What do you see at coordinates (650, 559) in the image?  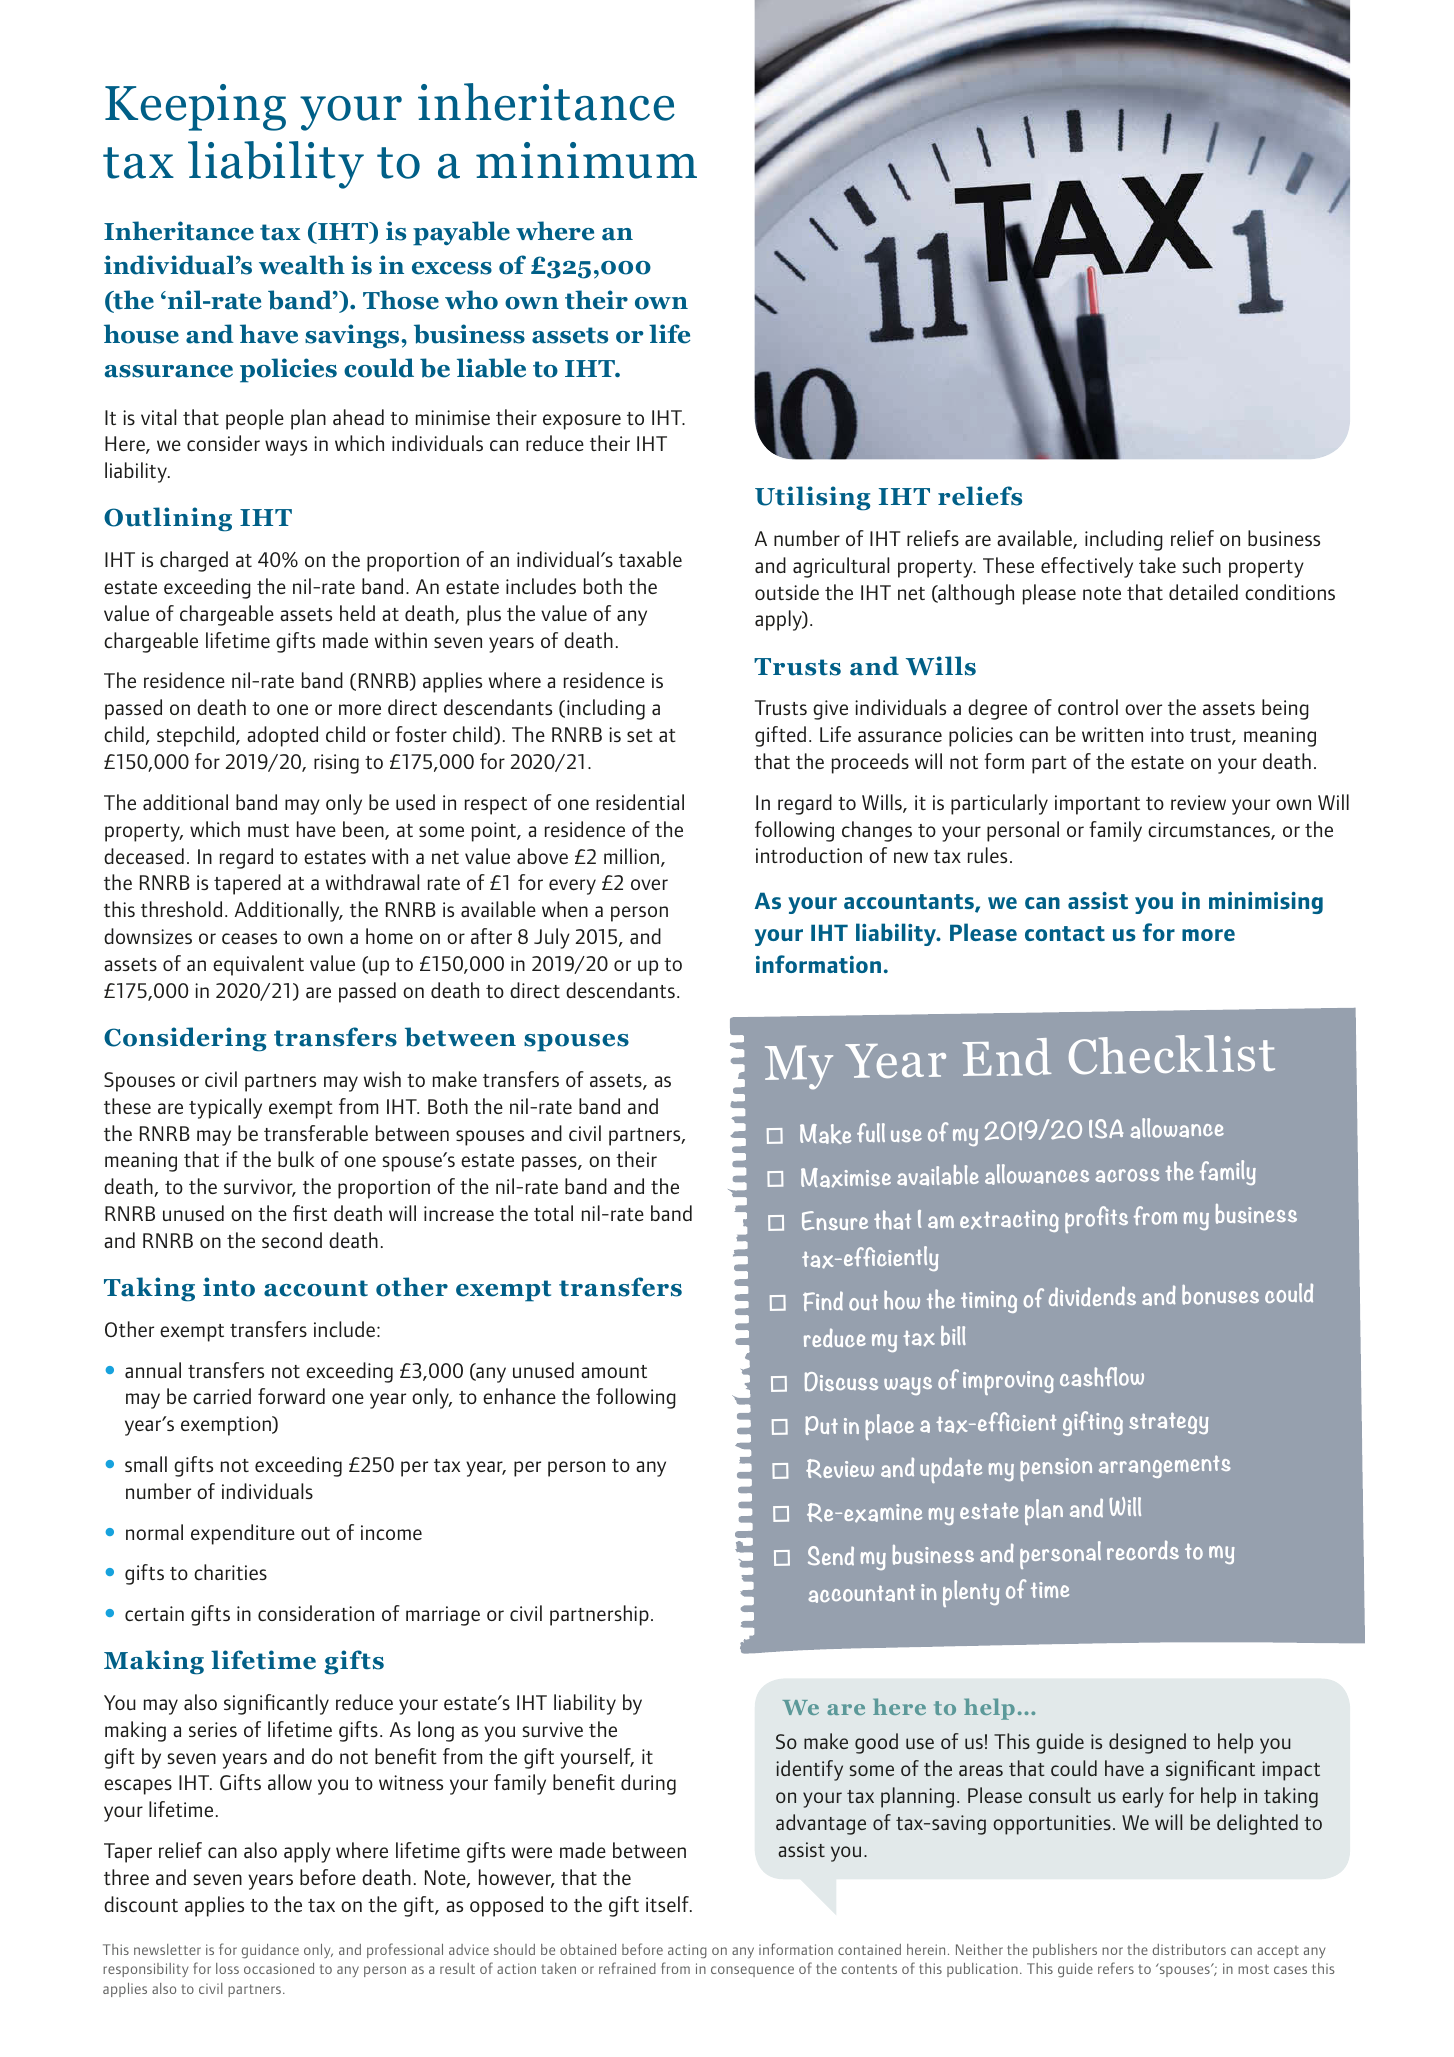 I see `taxable` at bounding box center [650, 559].
